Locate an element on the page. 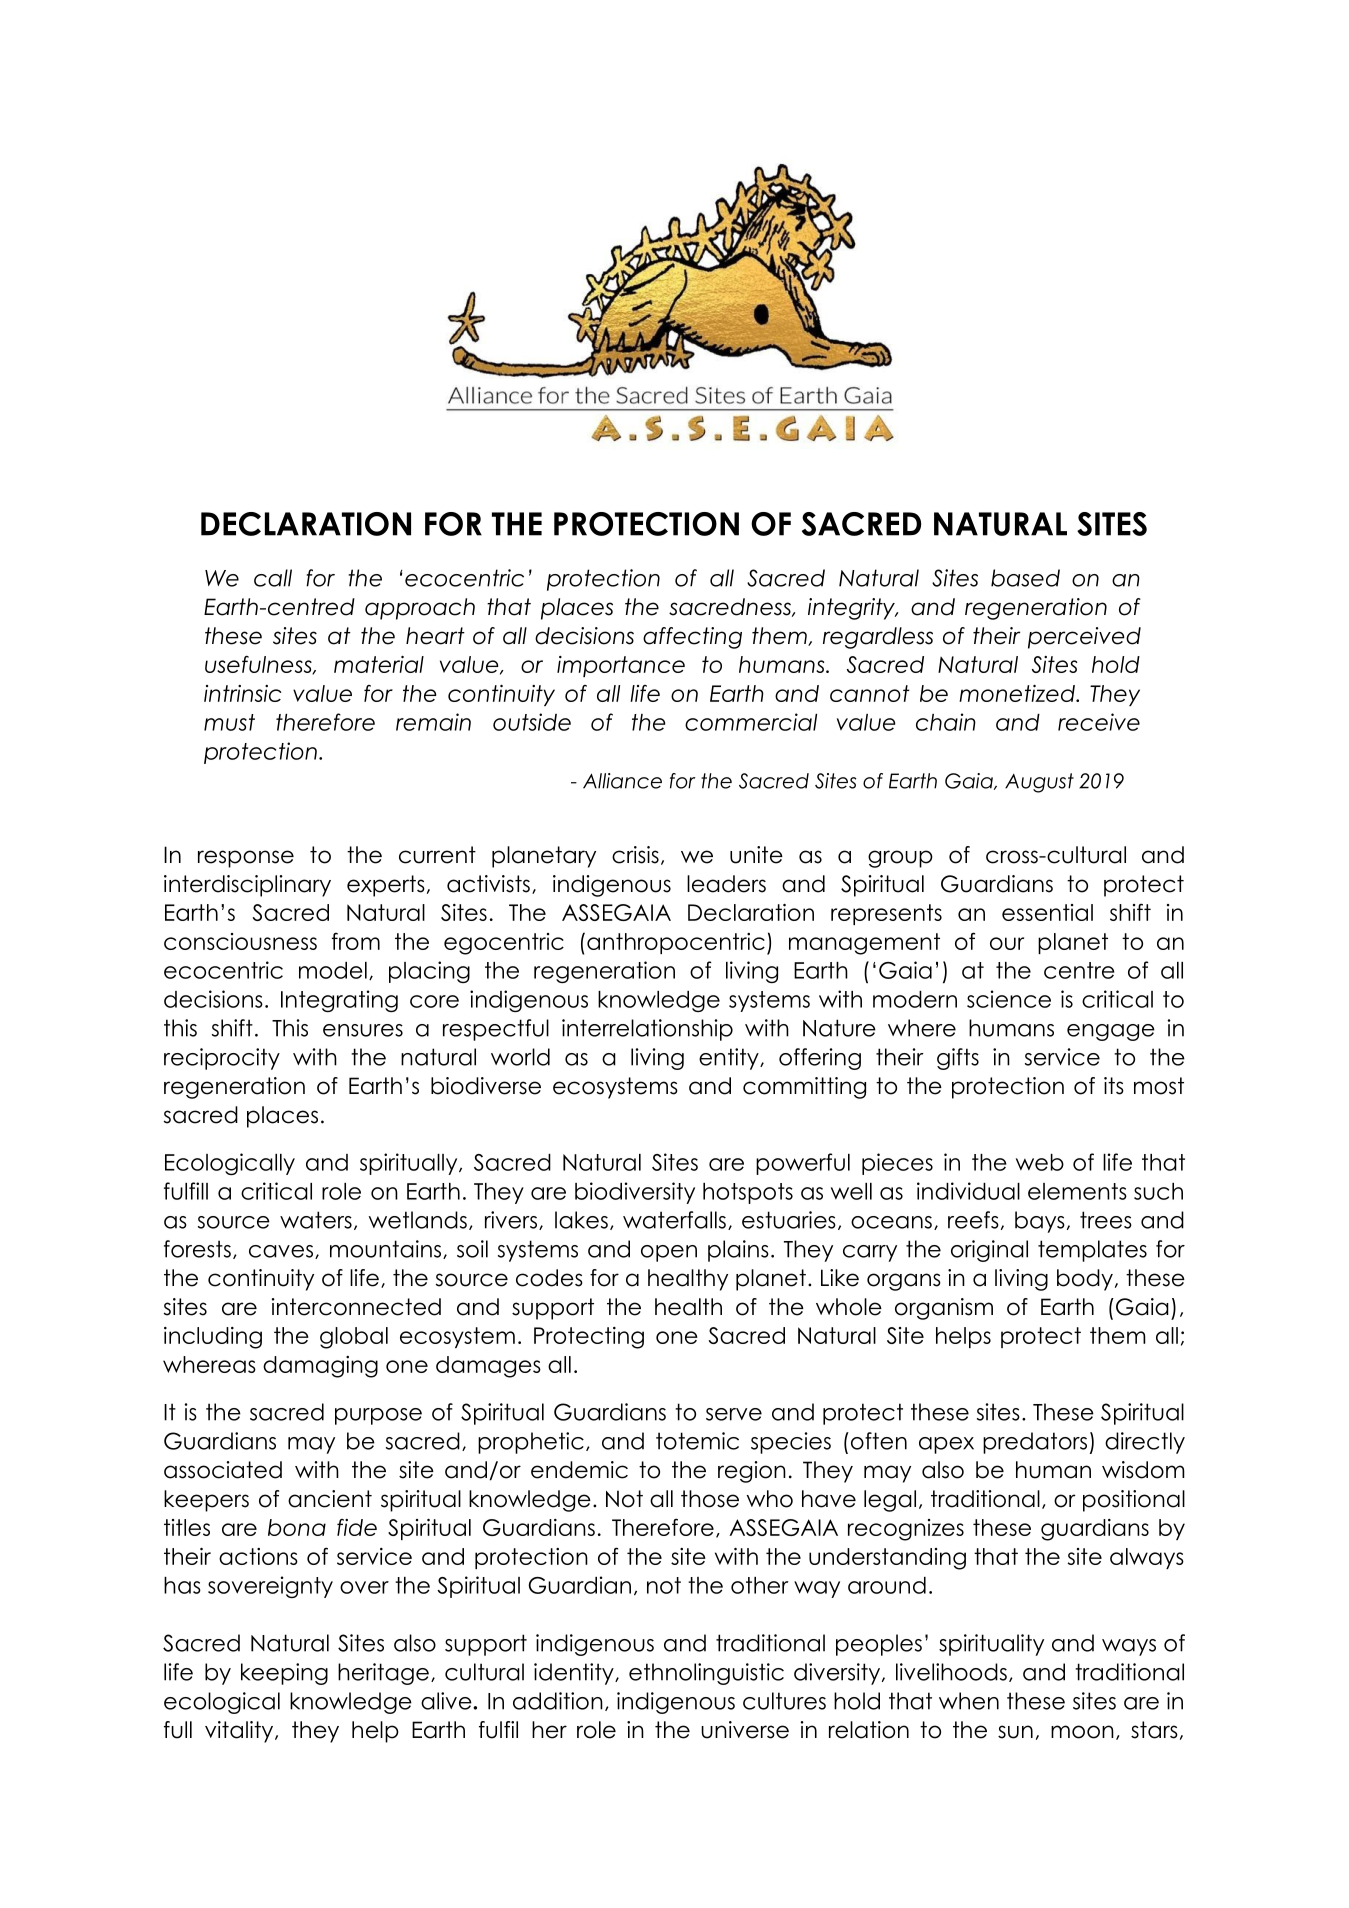 This page has height=1908, width=1349. affecting is located at coordinates (692, 638).
